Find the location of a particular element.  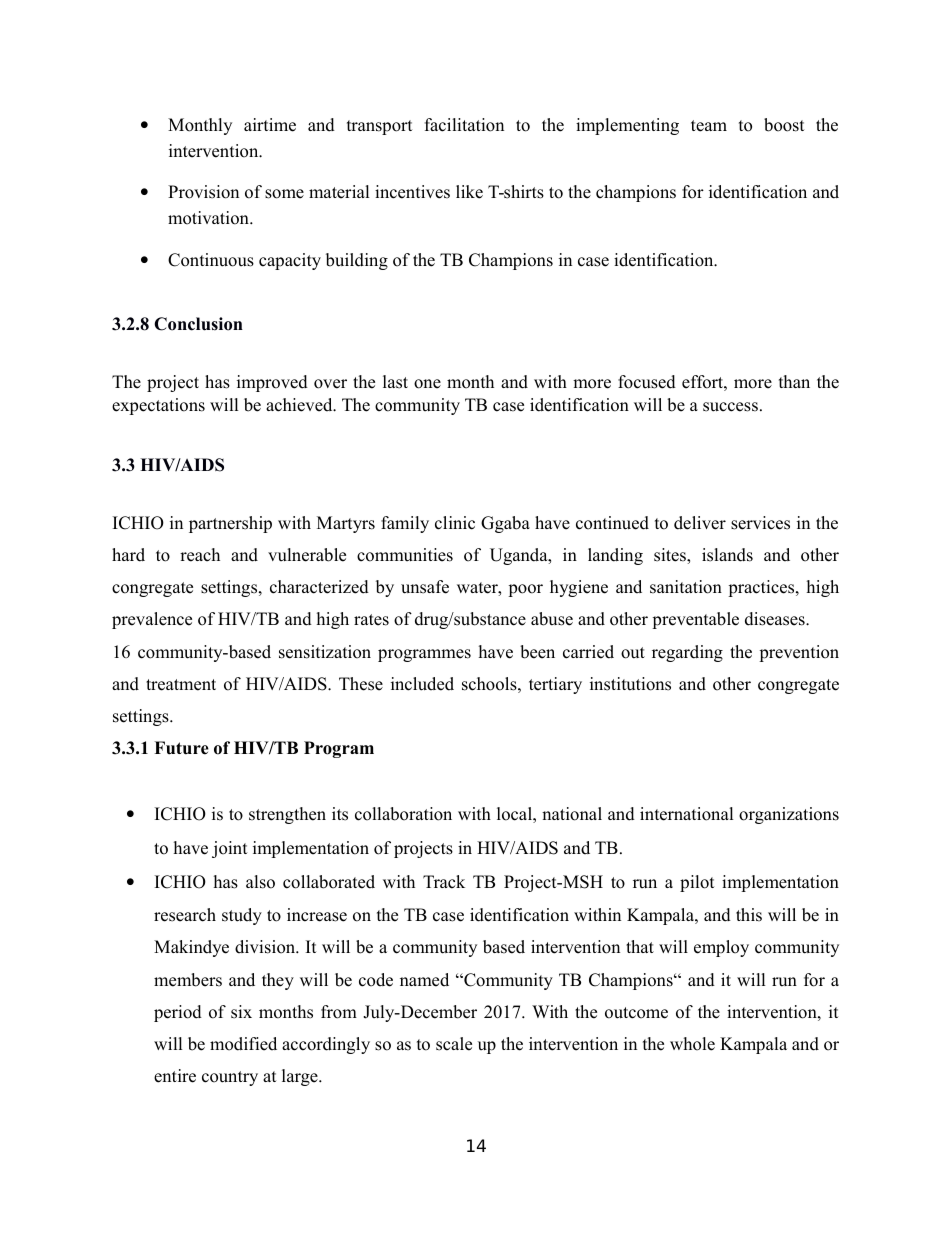

modified is located at coordinates (243, 1044).
